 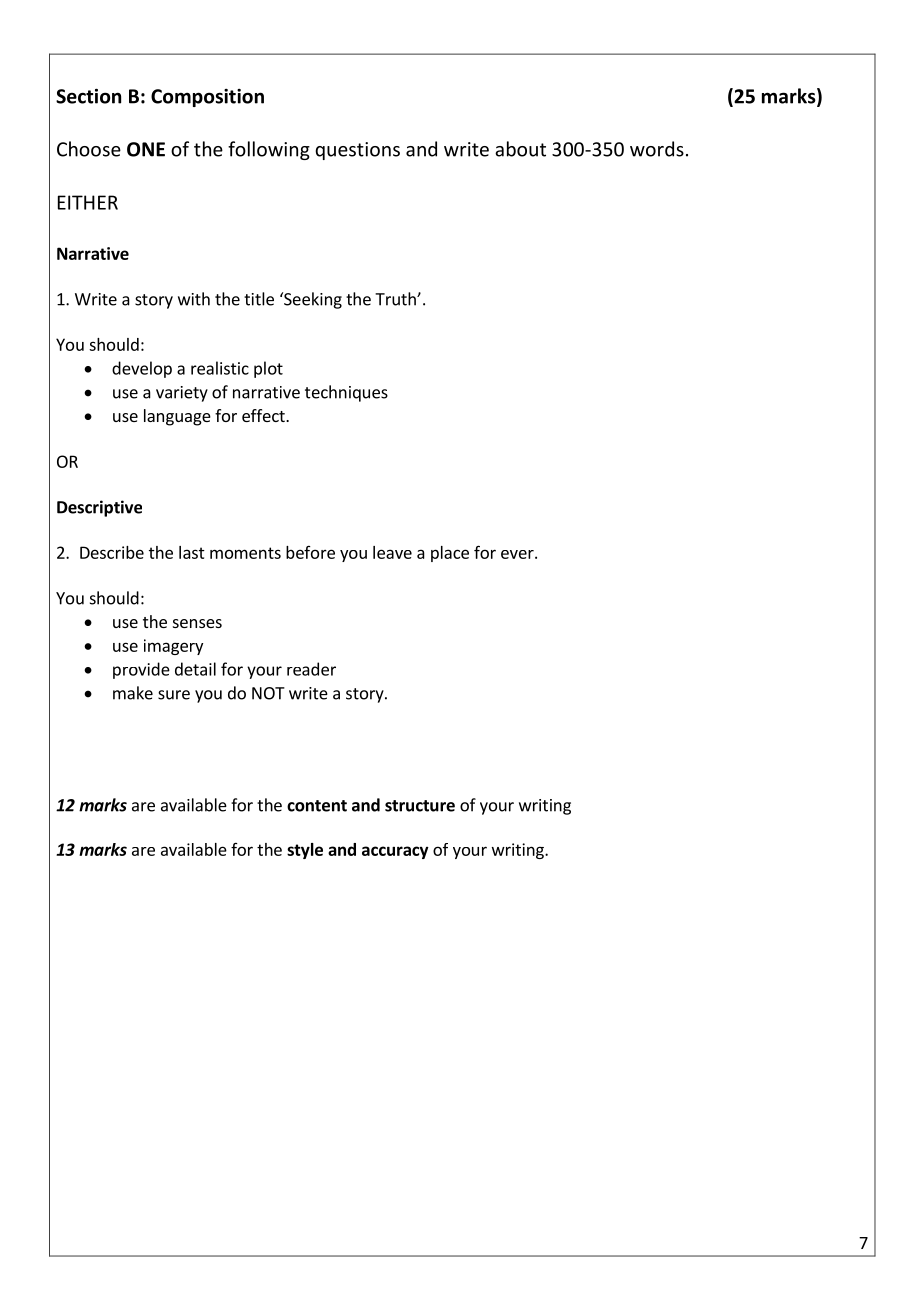 I want to click on style, so click(x=305, y=851).
